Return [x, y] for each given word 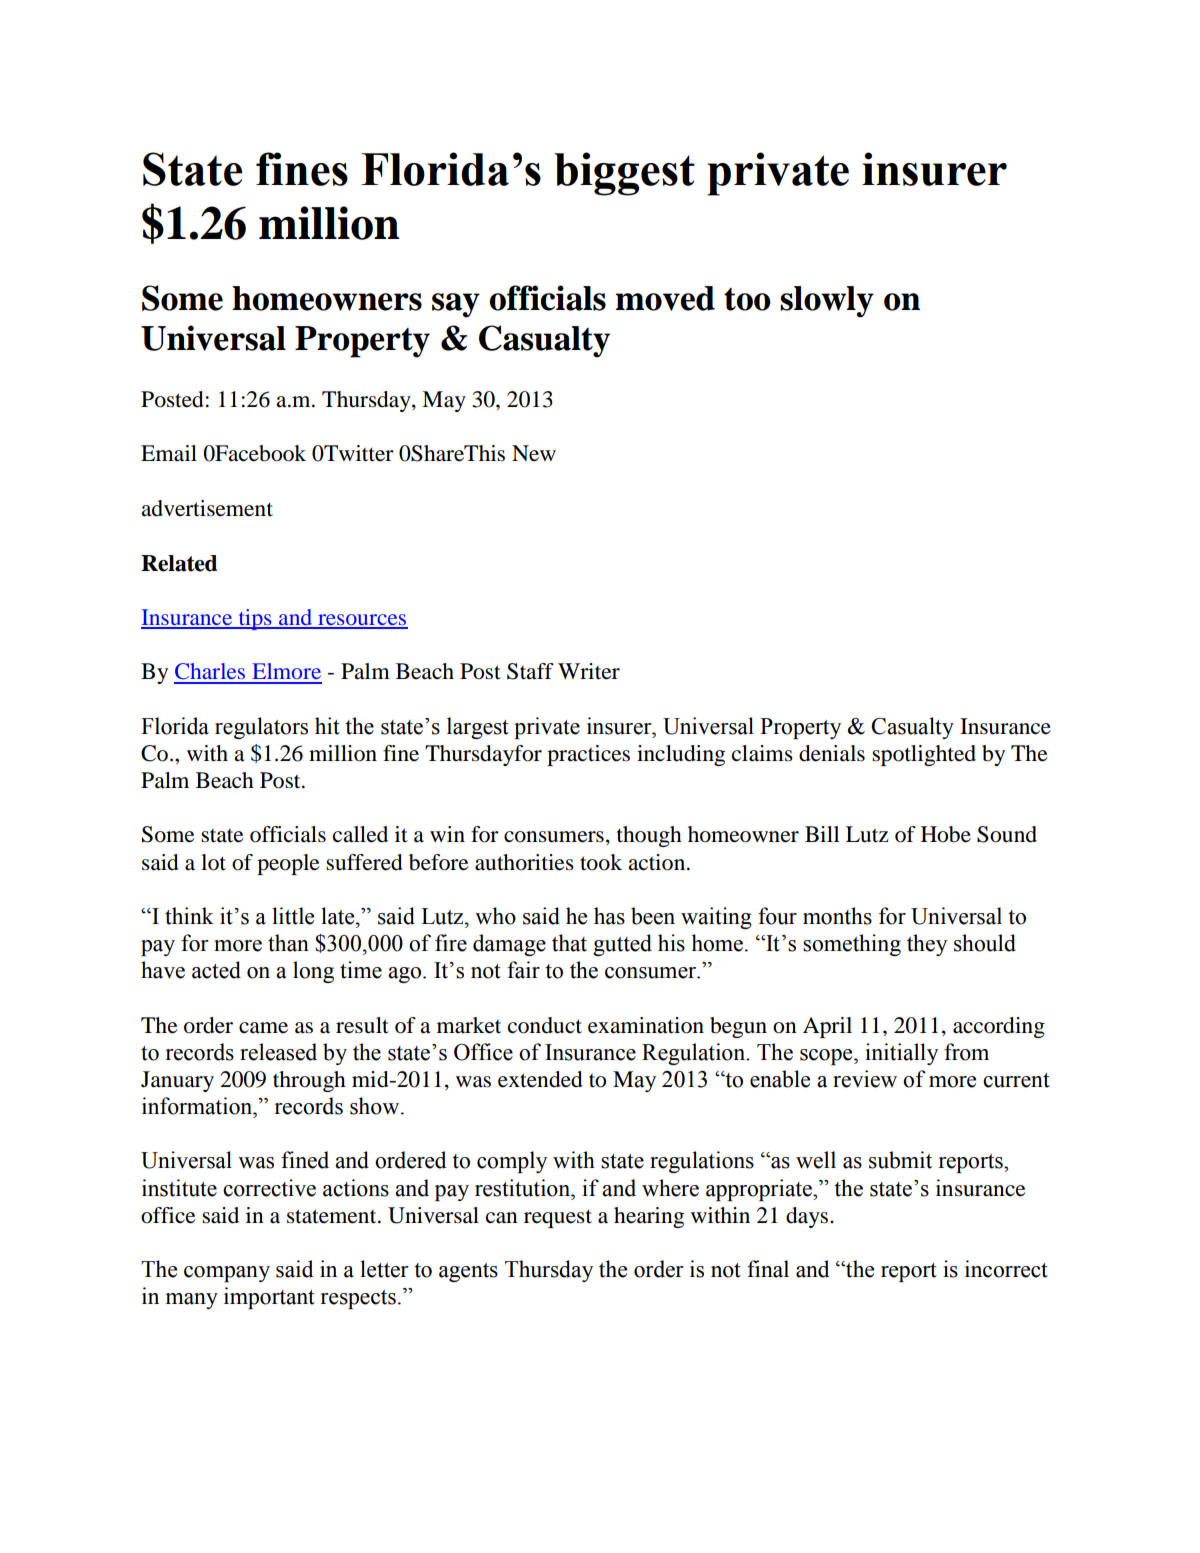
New [534, 453]
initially [901, 1054]
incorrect [1006, 1269]
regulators [261, 728]
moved [665, 298]
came [263, 1028]
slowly [827, 302]
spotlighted [924, 755]
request [558, 1218]
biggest [624, 174]
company [227, 1274]
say [456, 305]
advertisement [207, 508]
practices [588, 755]
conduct [545, 1025]
